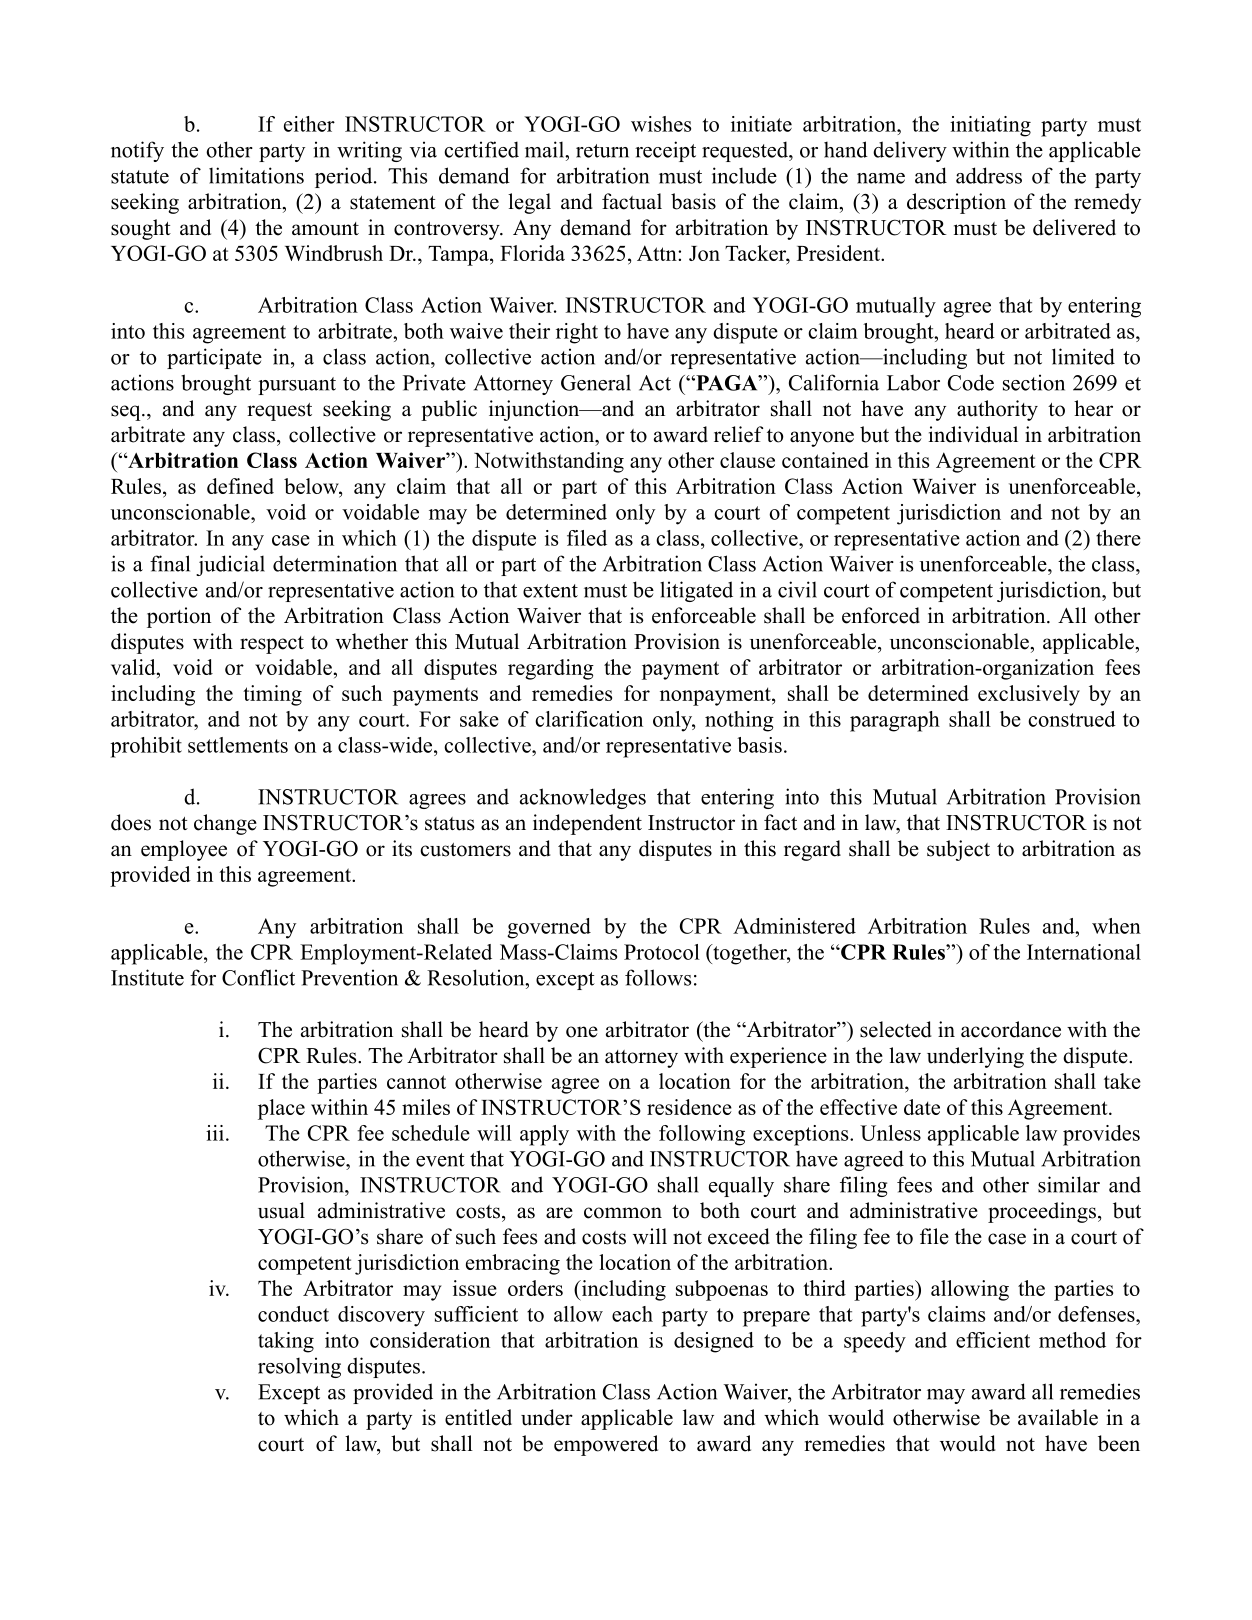 The image size is (1252, 1620). I want to click on empowered, so click(606, 1445).
